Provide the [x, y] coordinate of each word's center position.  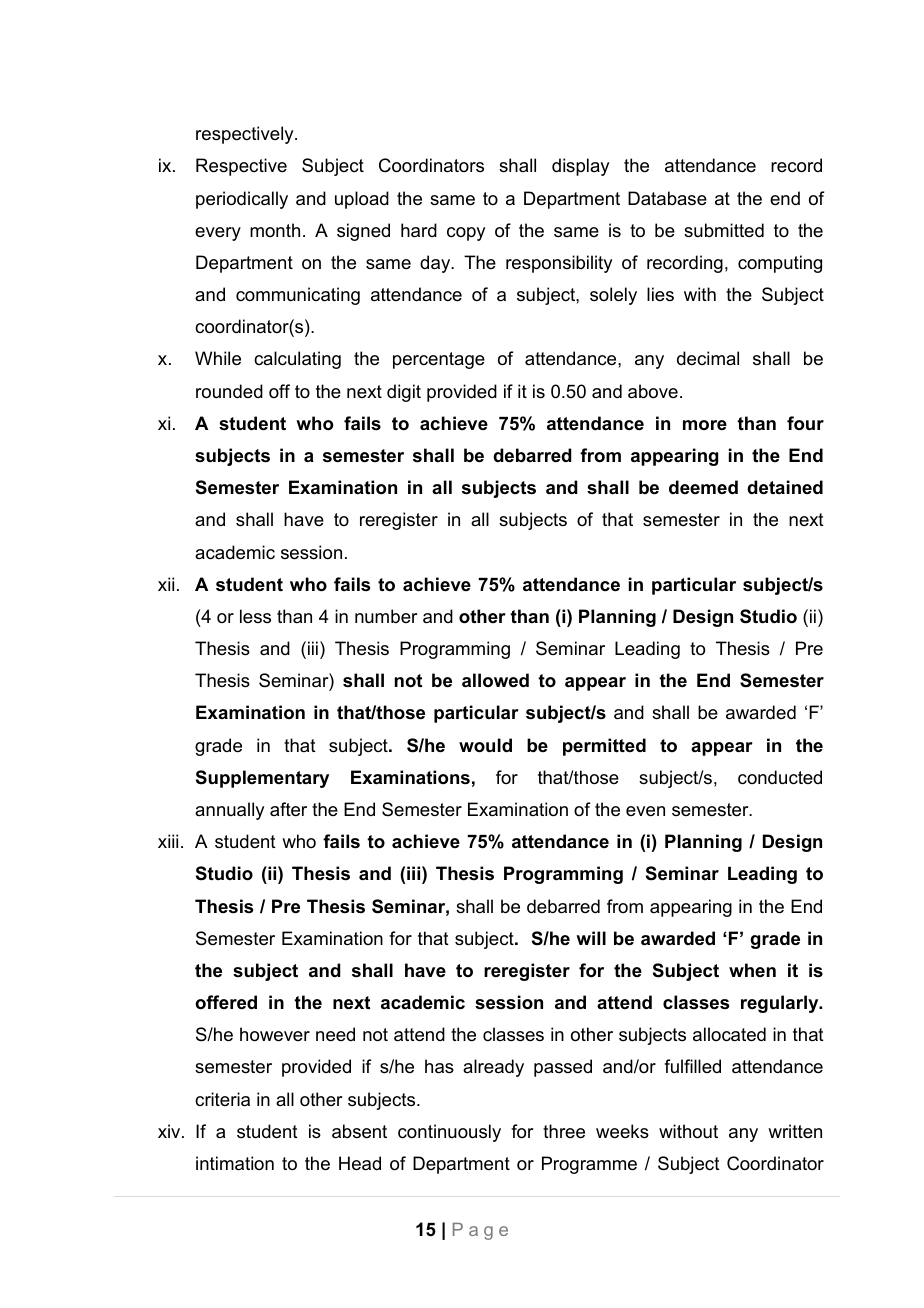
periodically [242, 200]
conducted [780, 777]
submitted [724, 230]
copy [466, 234]
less [255, 616]
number [386, 616]
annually [229, 811]
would [485, 745]
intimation [235, 1163]
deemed [703, 487]
